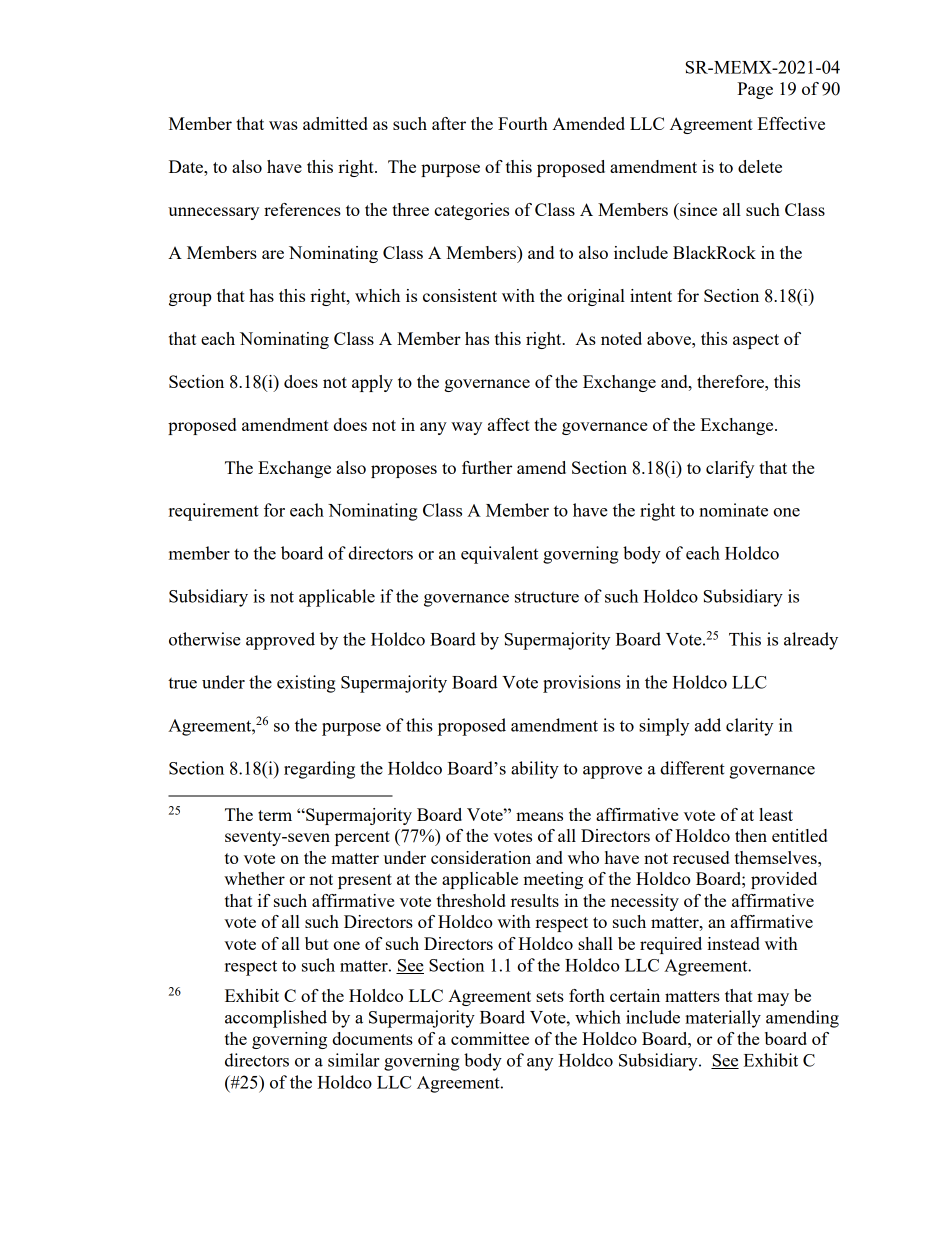  What do you see at coordinates (276, 1019) in the screenshot?
I see `accomplished` at bounding box center [276, 1019].
